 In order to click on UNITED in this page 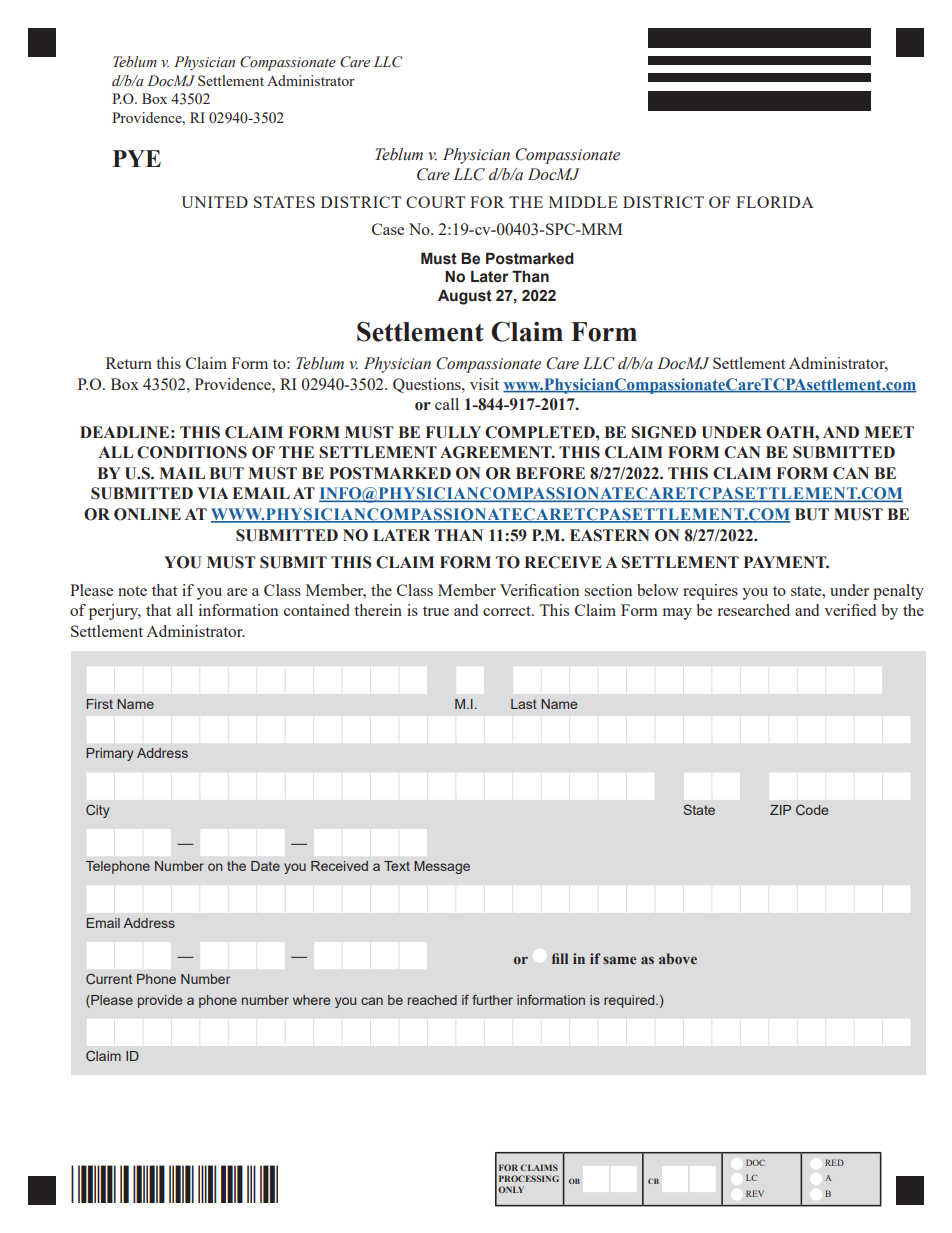, I will do `click(214, 202)`.
